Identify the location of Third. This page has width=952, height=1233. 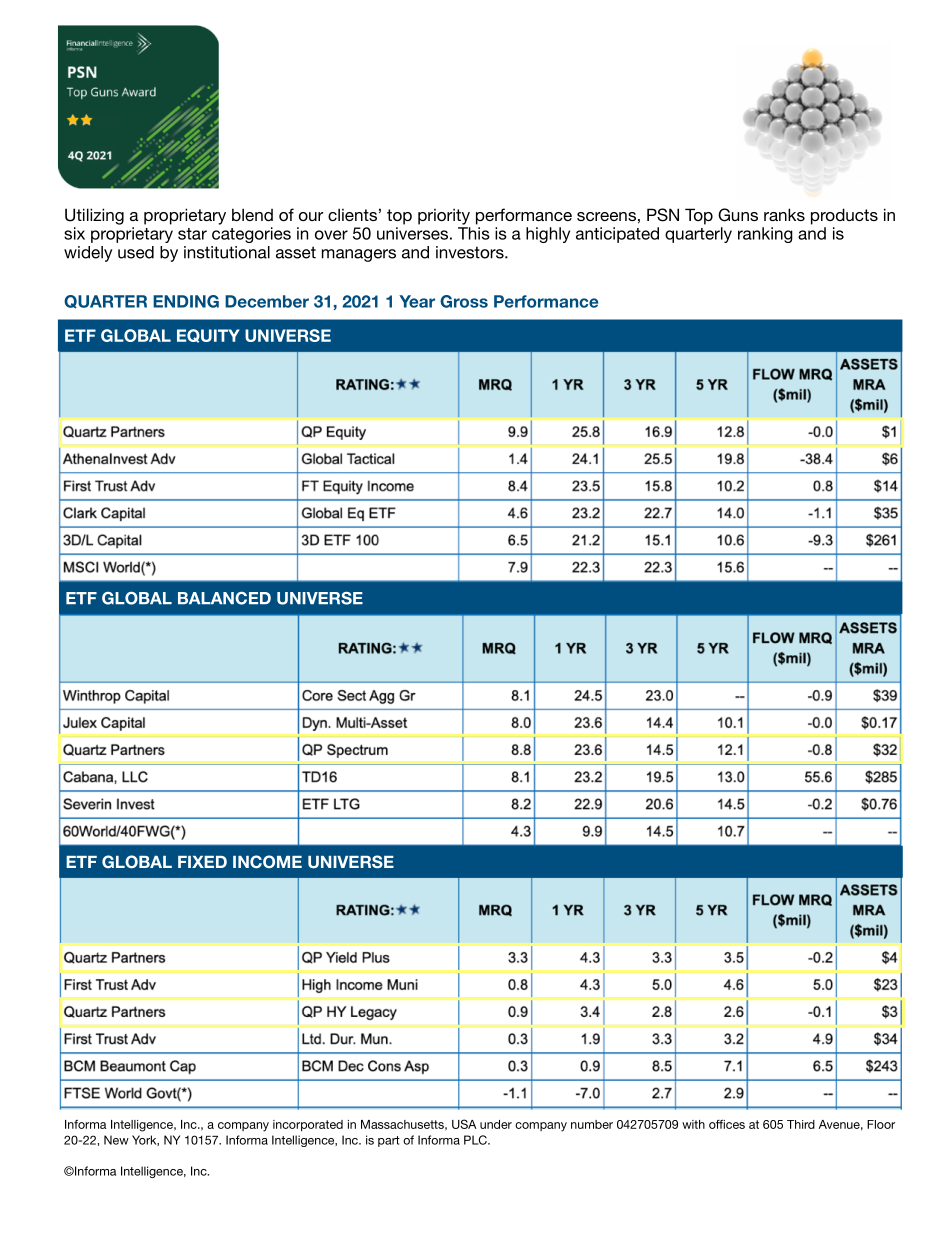
(801, 1124).
